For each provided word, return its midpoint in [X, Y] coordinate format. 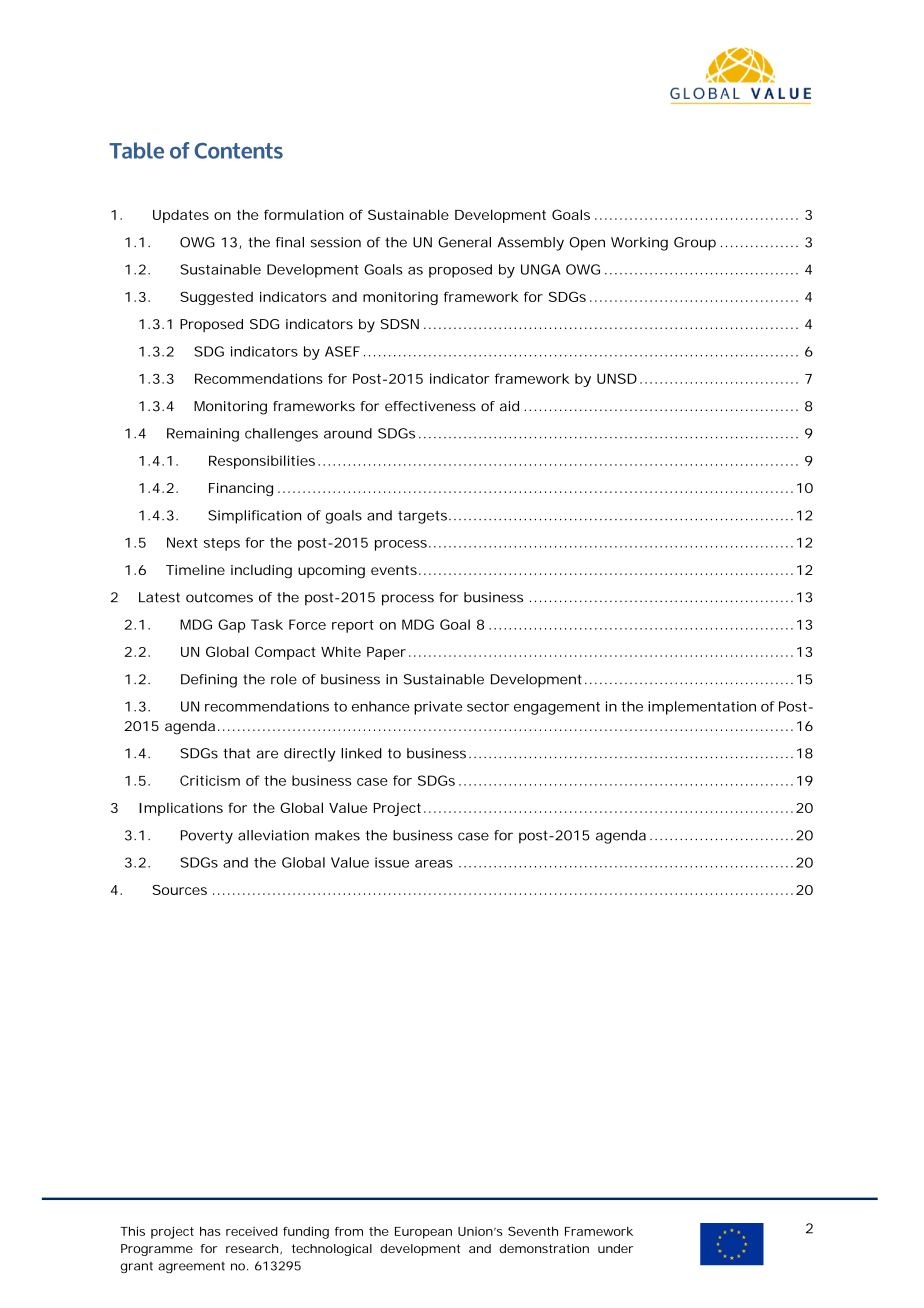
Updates [181, 216]
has [210, 1231]
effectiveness [430, 406]
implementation [702, 708]
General [464, 242]
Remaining [203, 435]
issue [392, 862]
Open [587, 244]
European [423, 1233]
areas [434, 864]
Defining [209, 681]
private [438, 708]
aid [509, 406]
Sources [179, 890]
